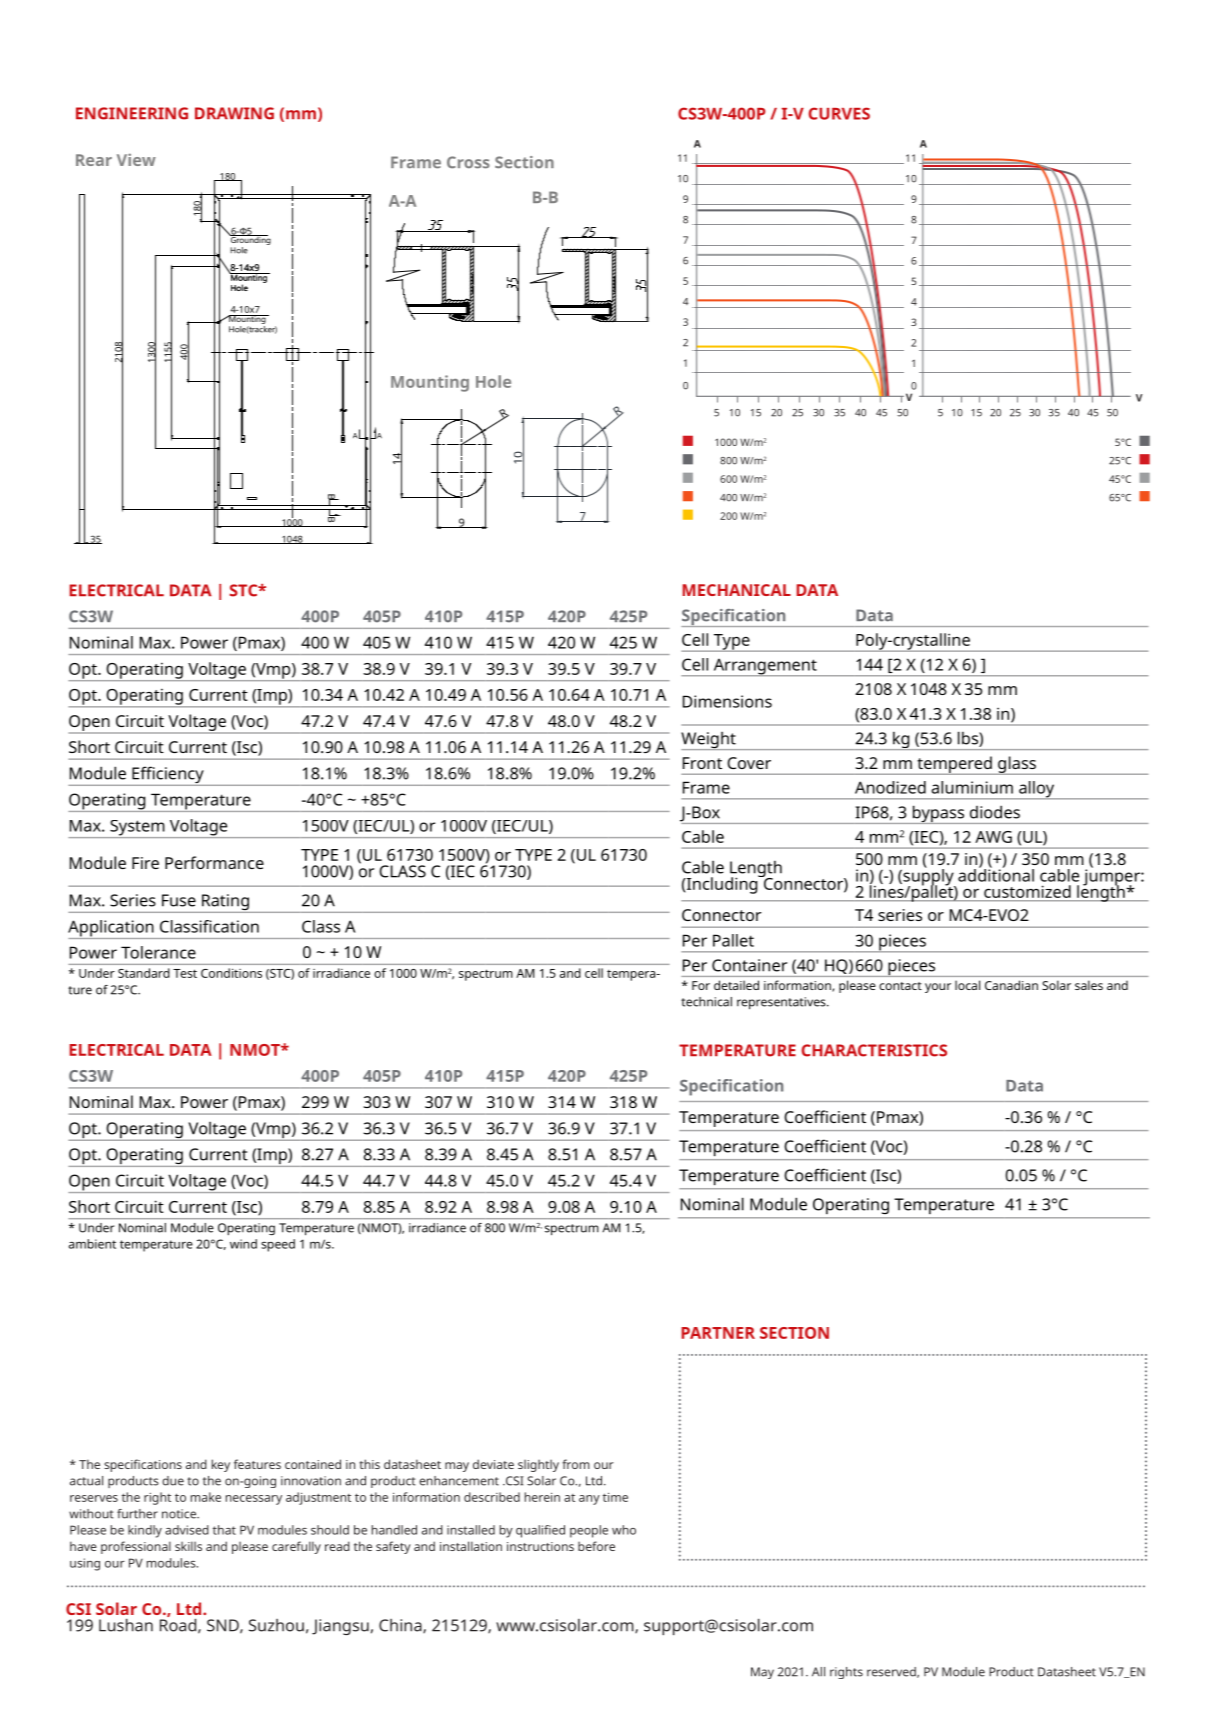 The height and width of the screenshot is (1727, 1221). Describe the element at coordinates (624, 1530) in the screenshot. I see `who` at that location.
